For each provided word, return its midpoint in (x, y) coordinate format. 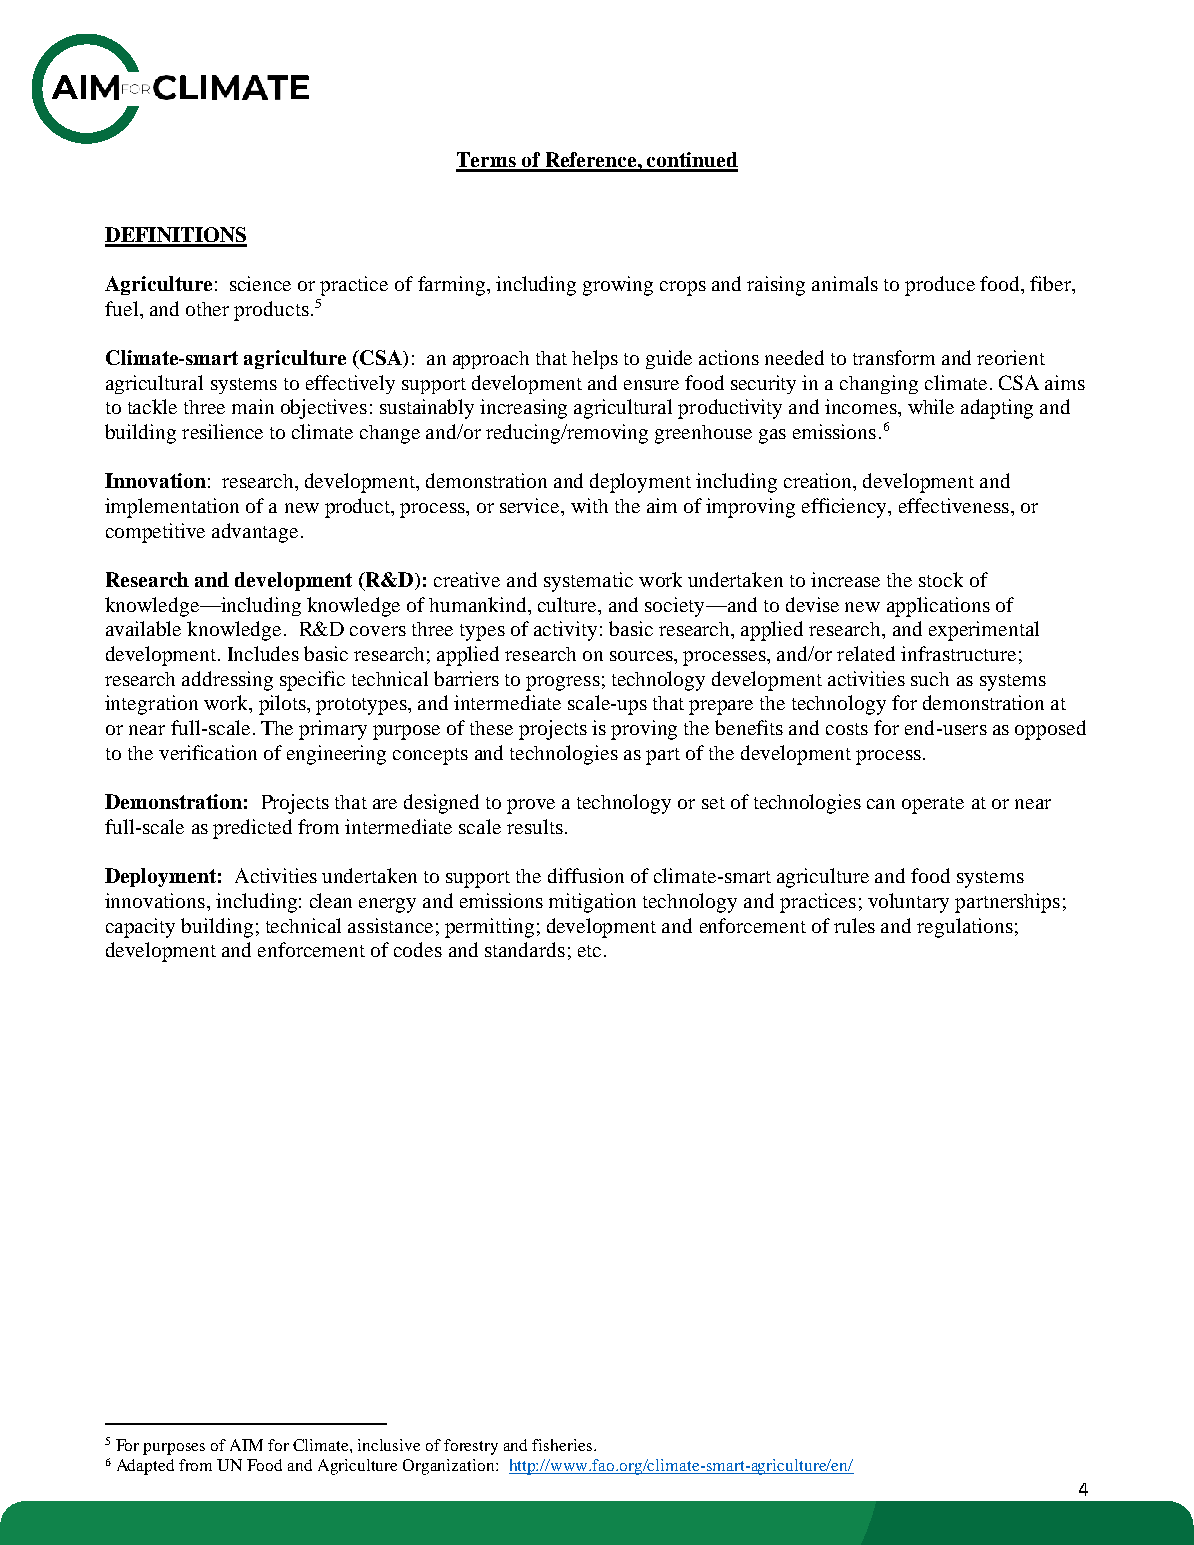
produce (940, 286)
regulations (965, 928)
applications (938, 607)
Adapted (145, 1467)
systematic (588, 582)
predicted (252, 829)
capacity (140, 928)
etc (589, 951)
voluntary (908, 903)
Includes (263, 653)
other (207, 309)
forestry (471, 1447)
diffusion (586, 875)
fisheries (562, 1445)
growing (618, 286)
